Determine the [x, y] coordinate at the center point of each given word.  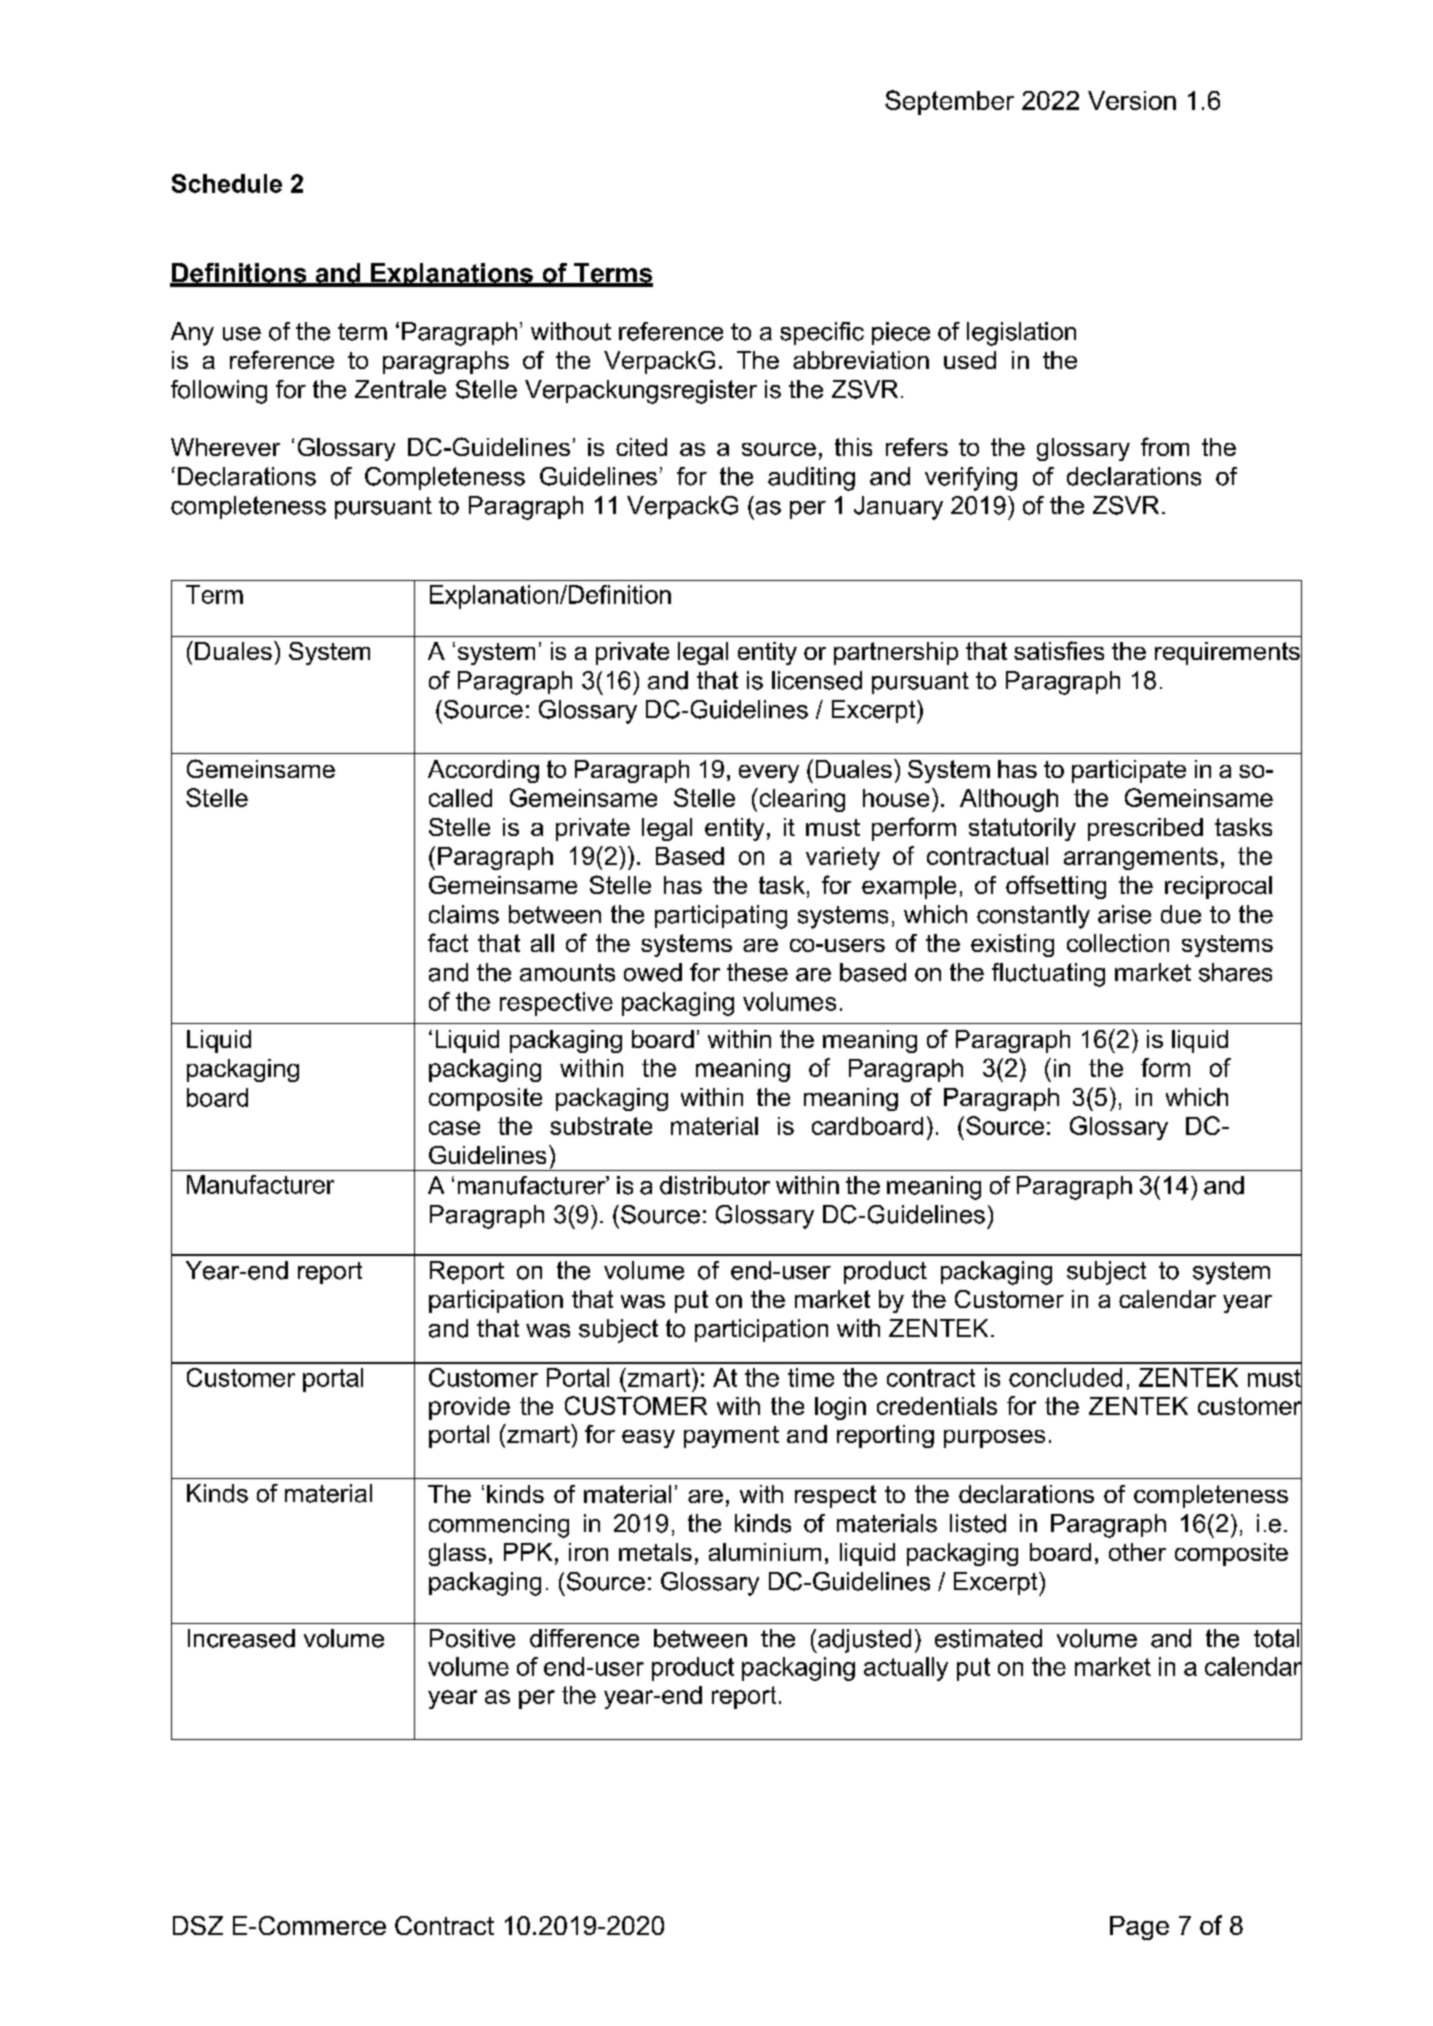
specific [822, 333]
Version [1132, 100]
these [757, 972]
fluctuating [1048, 975]
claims [464, 914]
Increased [241, 1638]
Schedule [227, 183]
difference [584, 1638]
